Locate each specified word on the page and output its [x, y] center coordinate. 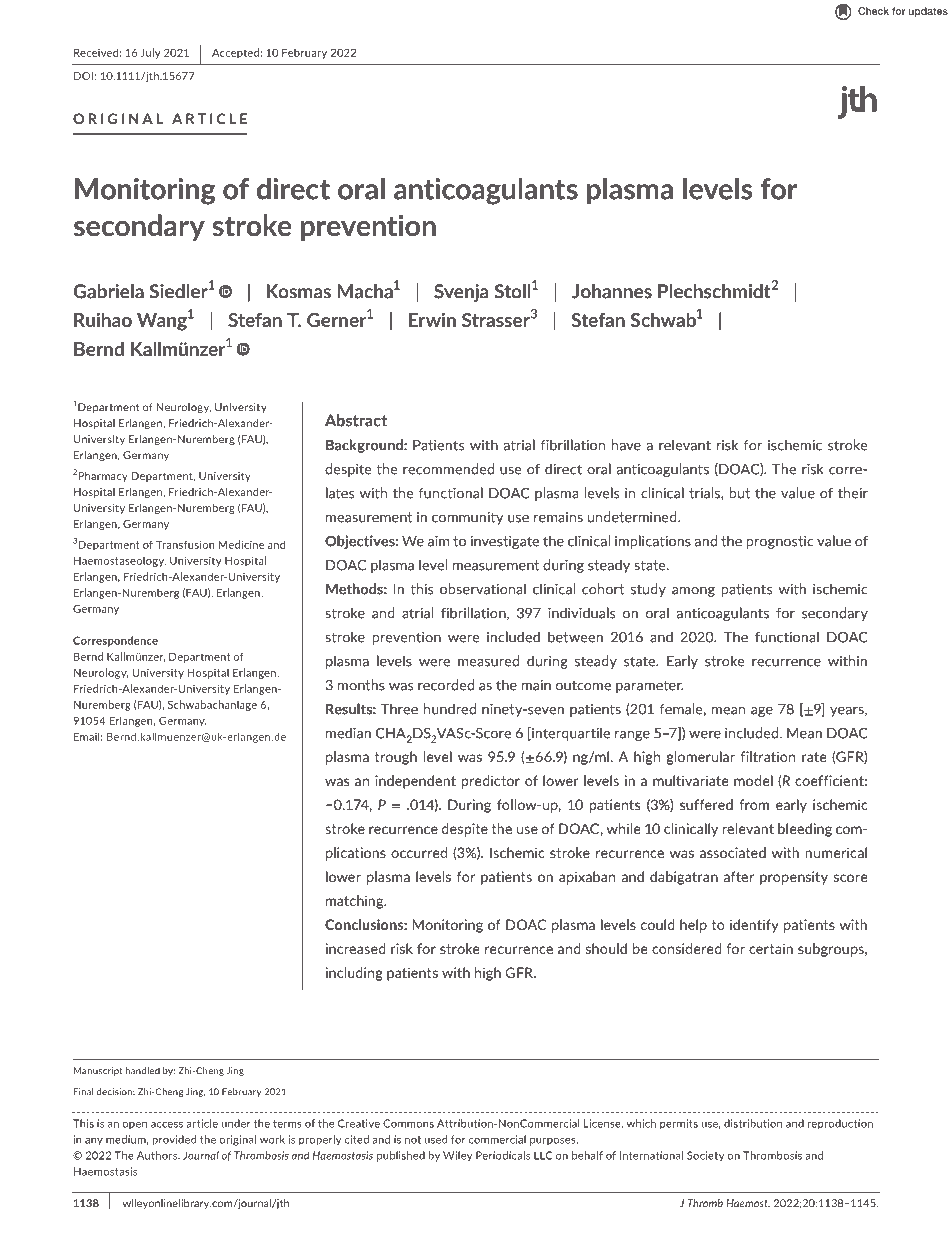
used [436, 1139]
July [150, 53]
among [693, 592]
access [167, 1125]
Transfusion [185, 544]
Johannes [612, 291]
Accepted [235, 53]
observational [483, 589]
